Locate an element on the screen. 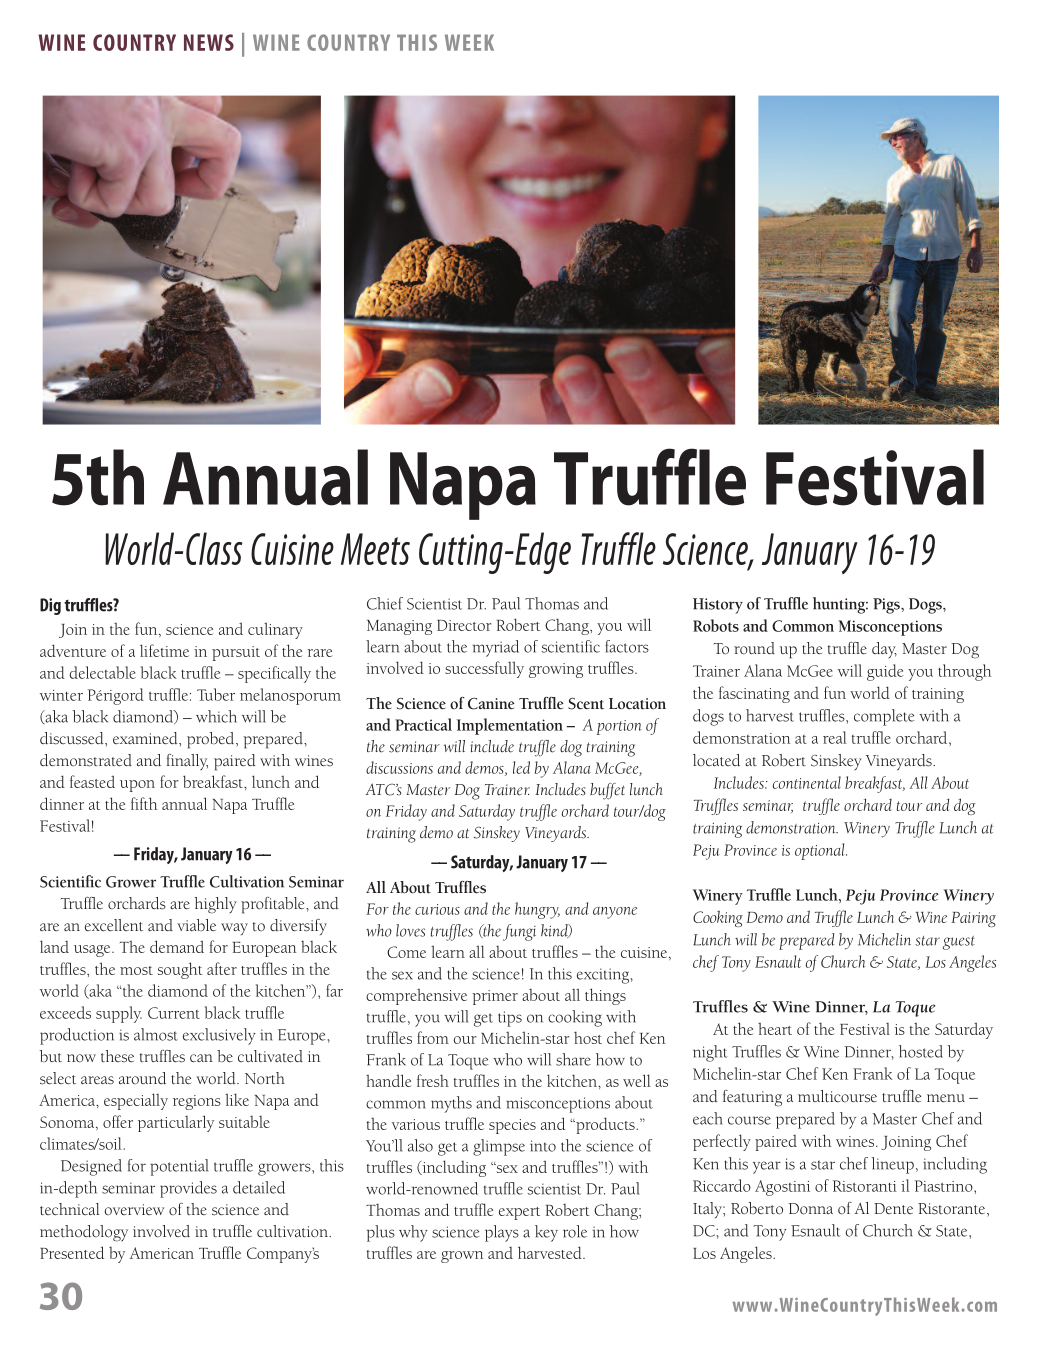  fifth is located at coordinates (144, 803).
